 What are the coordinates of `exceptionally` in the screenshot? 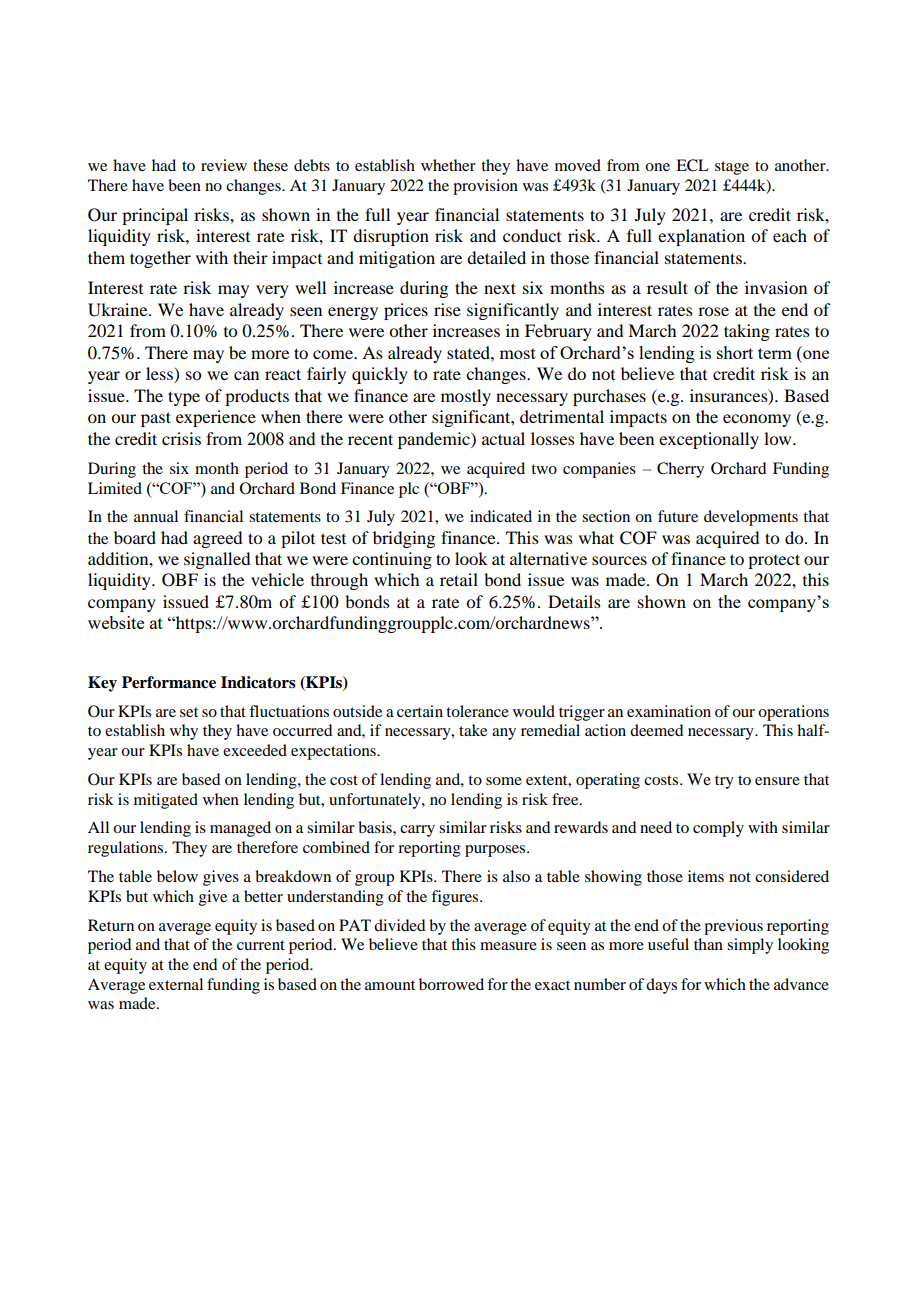 It's located at (709, 440).
